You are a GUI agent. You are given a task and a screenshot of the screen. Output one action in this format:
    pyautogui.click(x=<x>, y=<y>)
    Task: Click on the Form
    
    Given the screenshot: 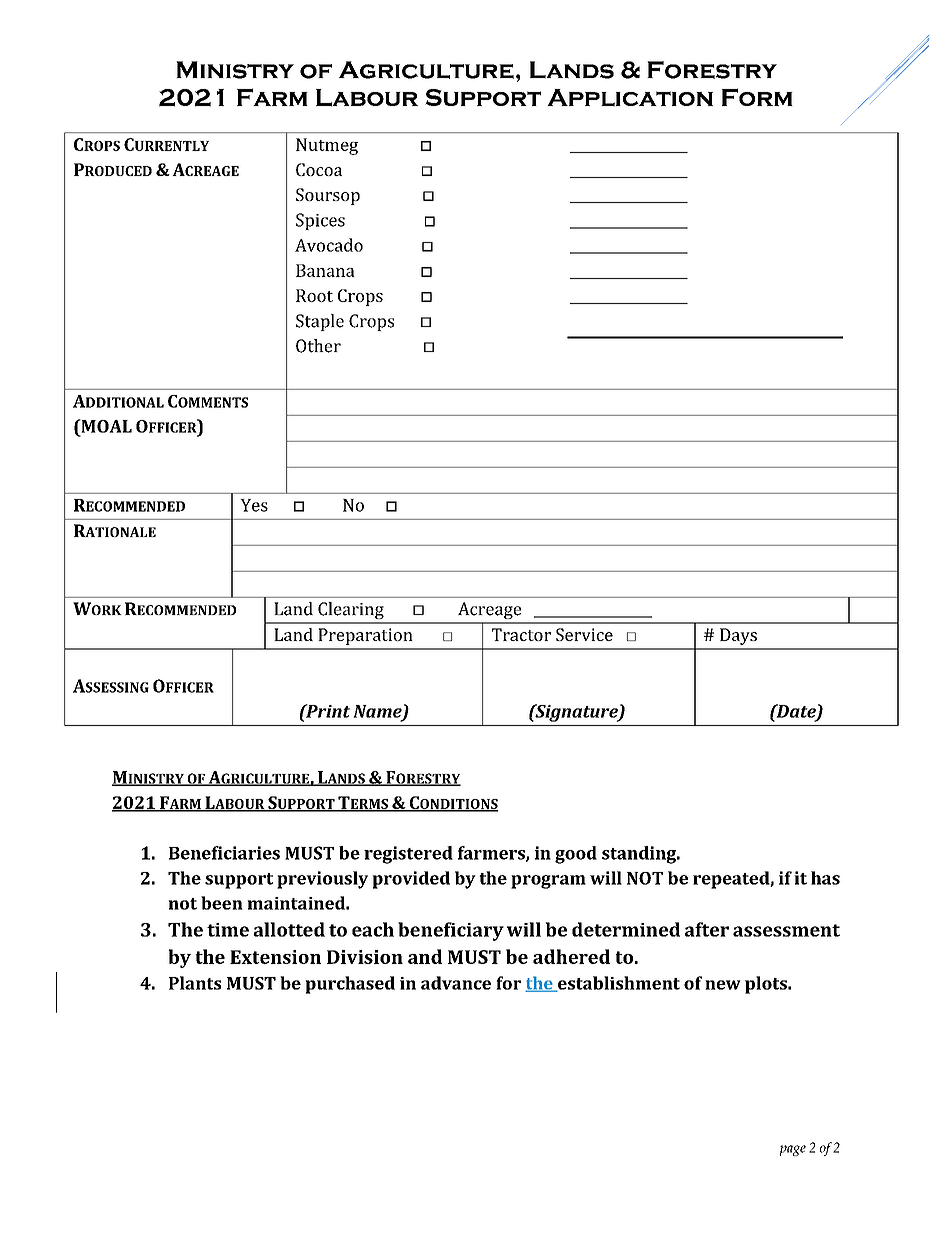 What is the action you would take?
    pyautogui.click(x=757, y=97)
